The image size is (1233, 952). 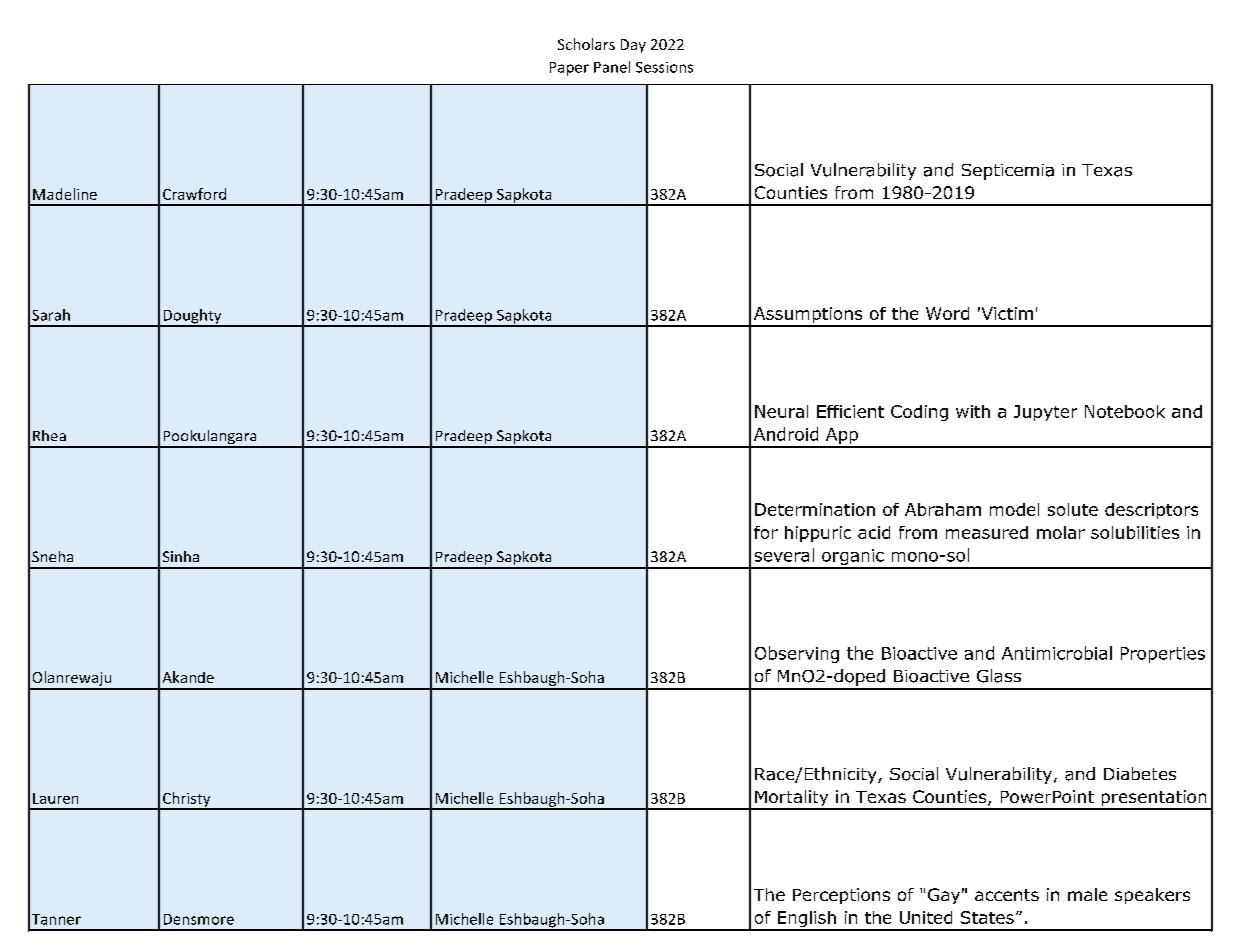 What do you see at coordinates (194, 194) in the screenshot?
I see `Crawford` at bounding box center [194, 194].
